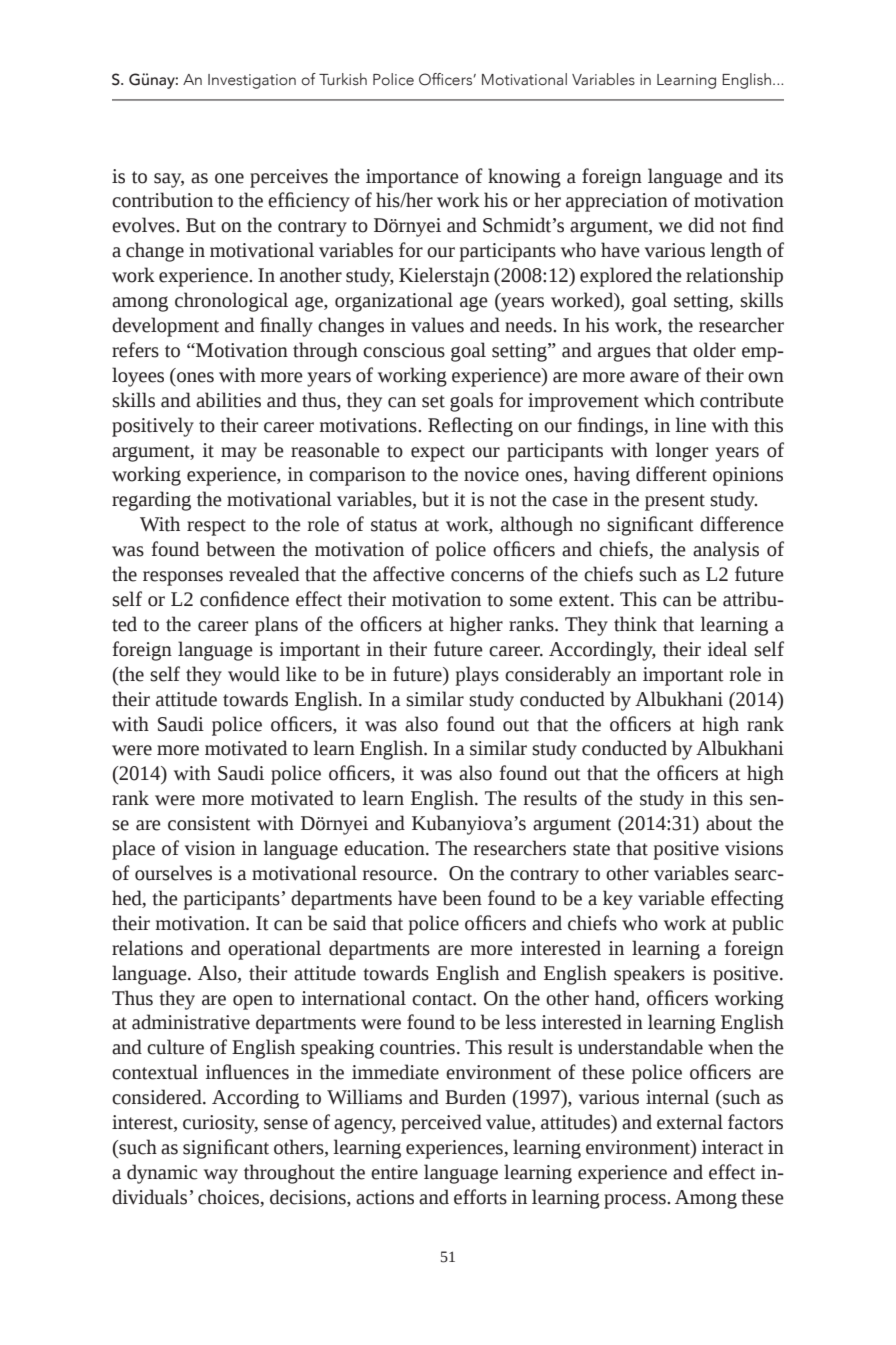 The height and width of the screenshot is (1345, 896). What do you see at coordinates (412, 178) in the screenshot?
I see `importance` at bounding box center [412, 178].
